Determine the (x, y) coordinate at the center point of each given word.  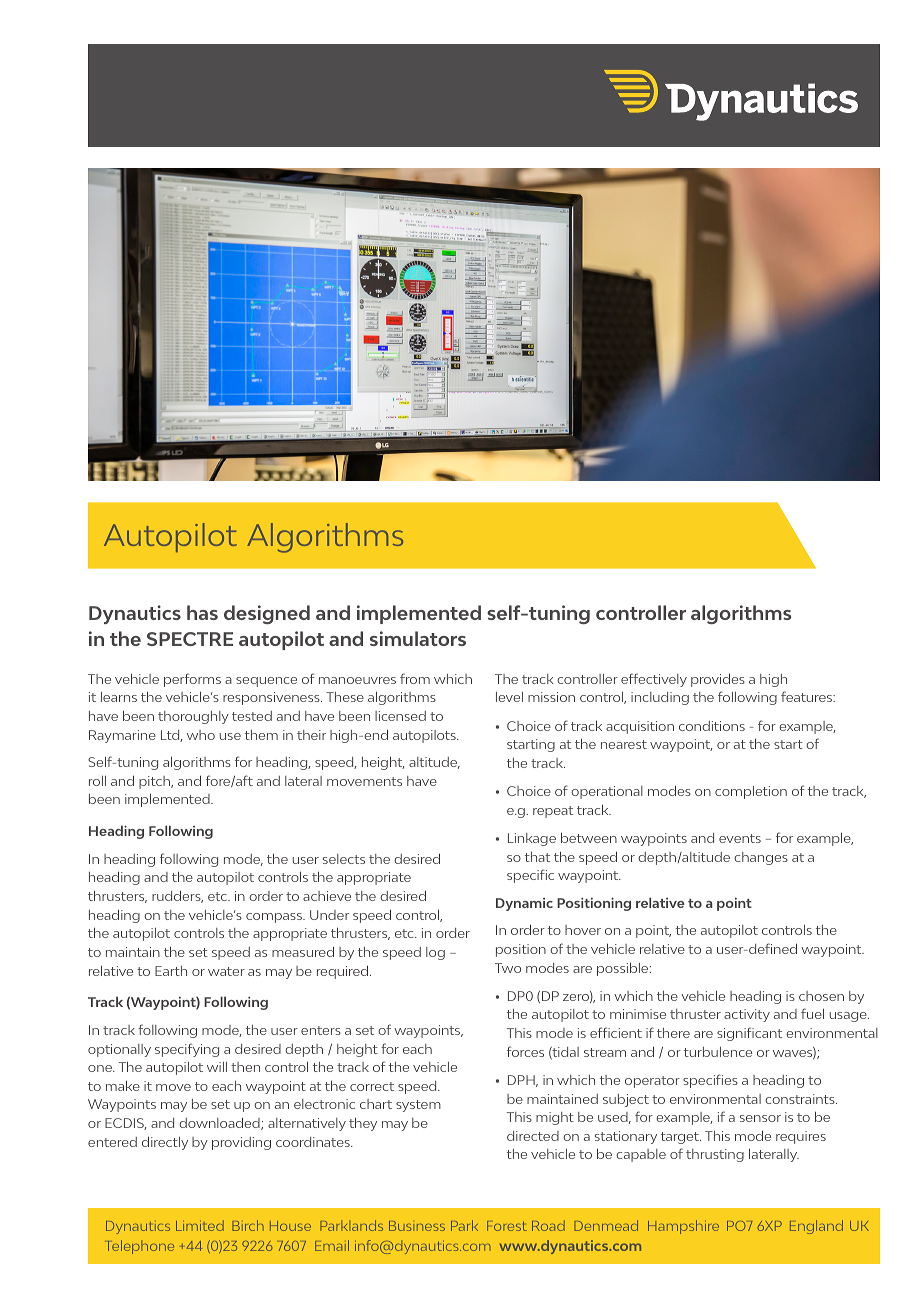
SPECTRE (190, 639)
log (435, 953)
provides (718, 680)
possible (624, 969)
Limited (200, 1225)
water (226, 971)
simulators (418, 638)
